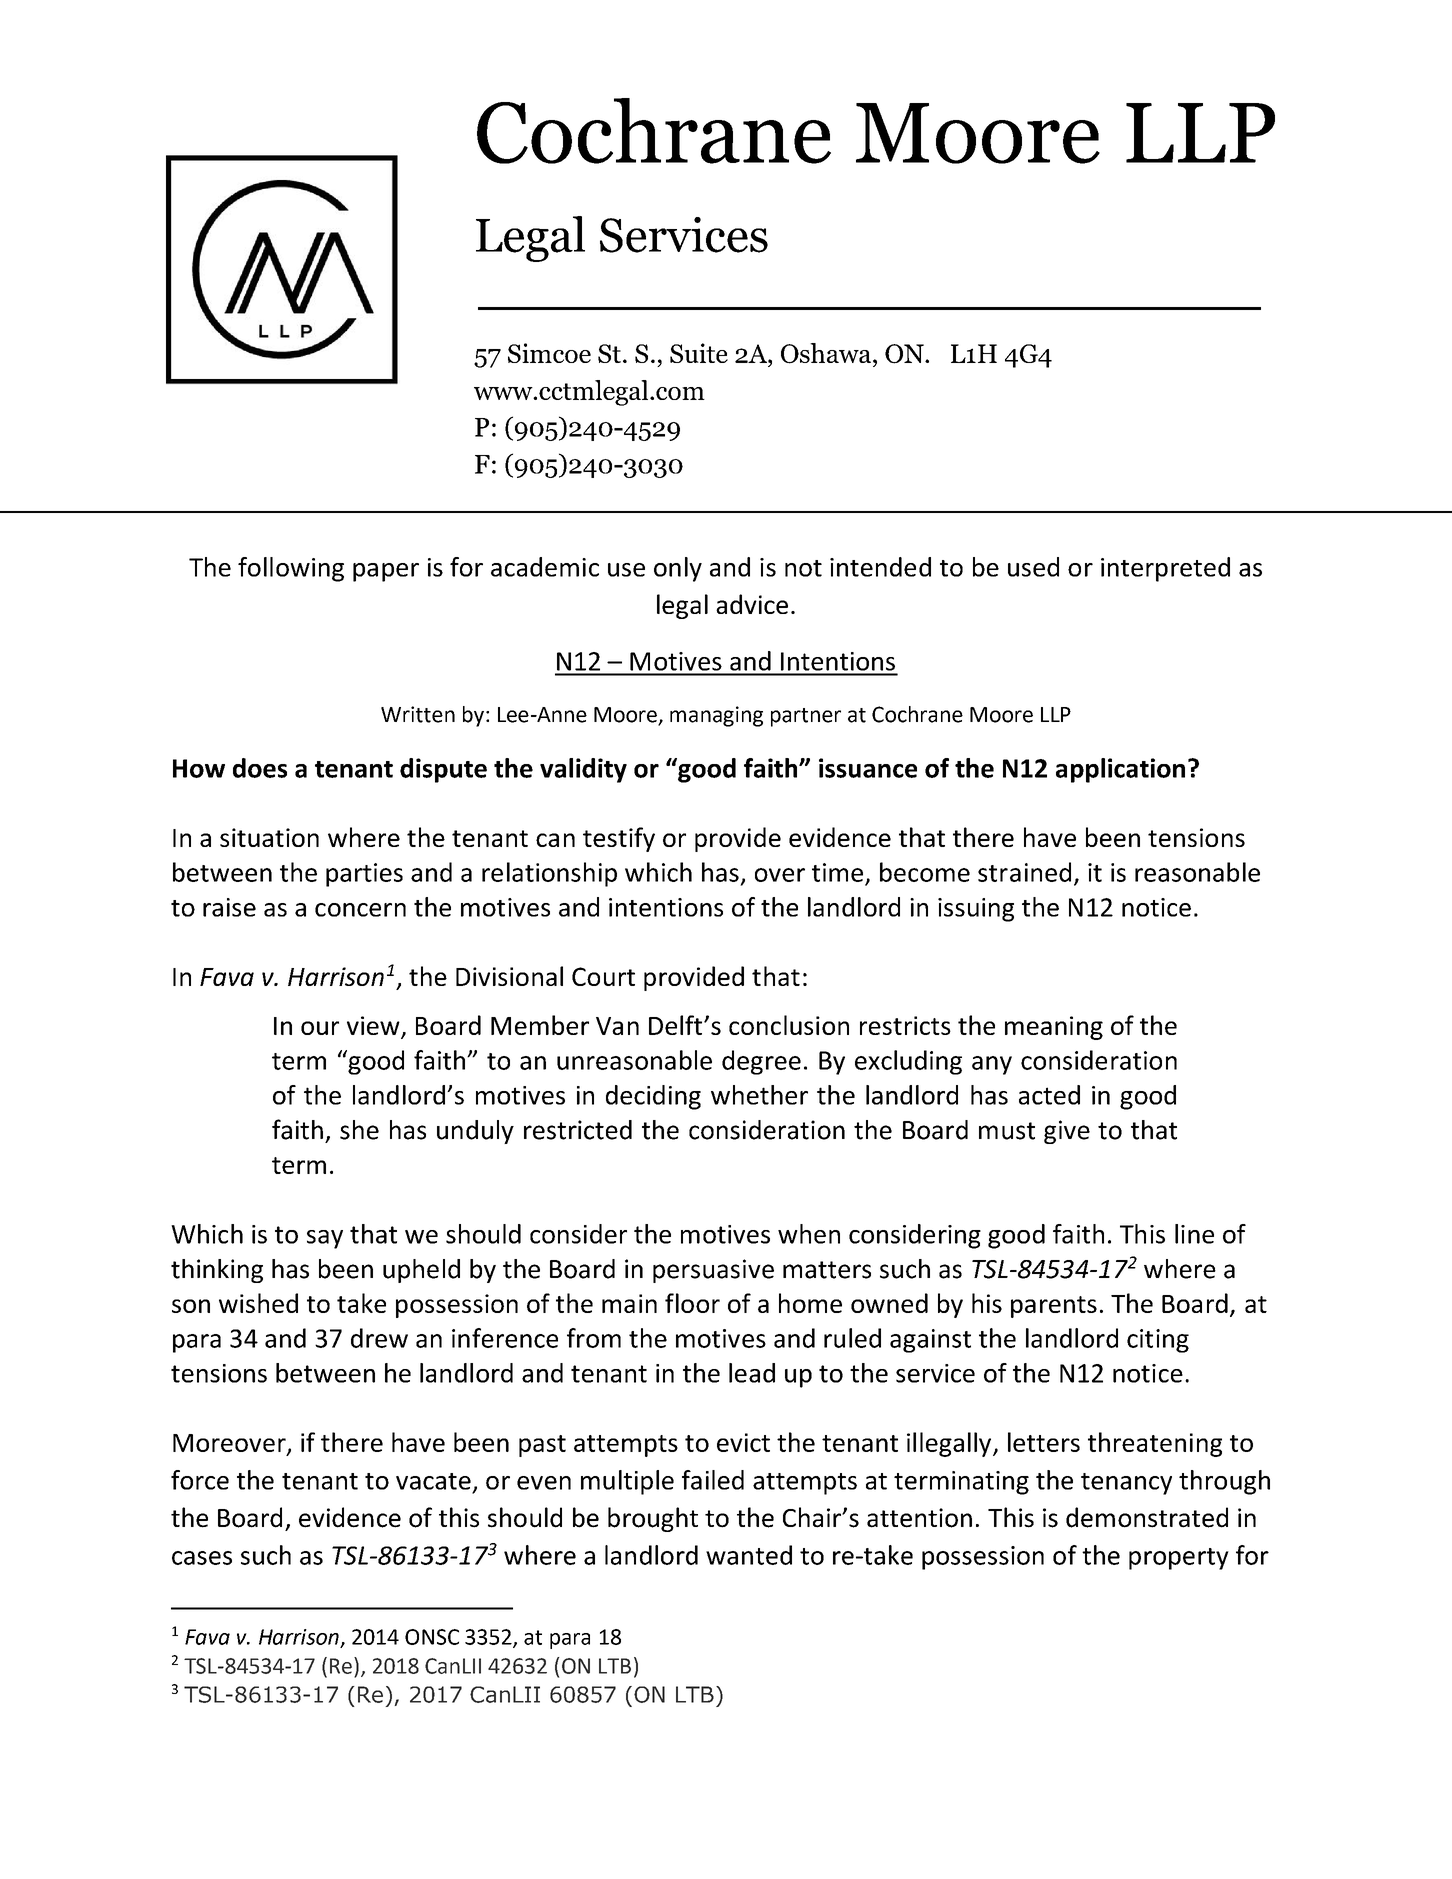  What do you see at coordinates (653, 1519) in the screenshot?
I see `brought` at bounding box center [653, 1519].
